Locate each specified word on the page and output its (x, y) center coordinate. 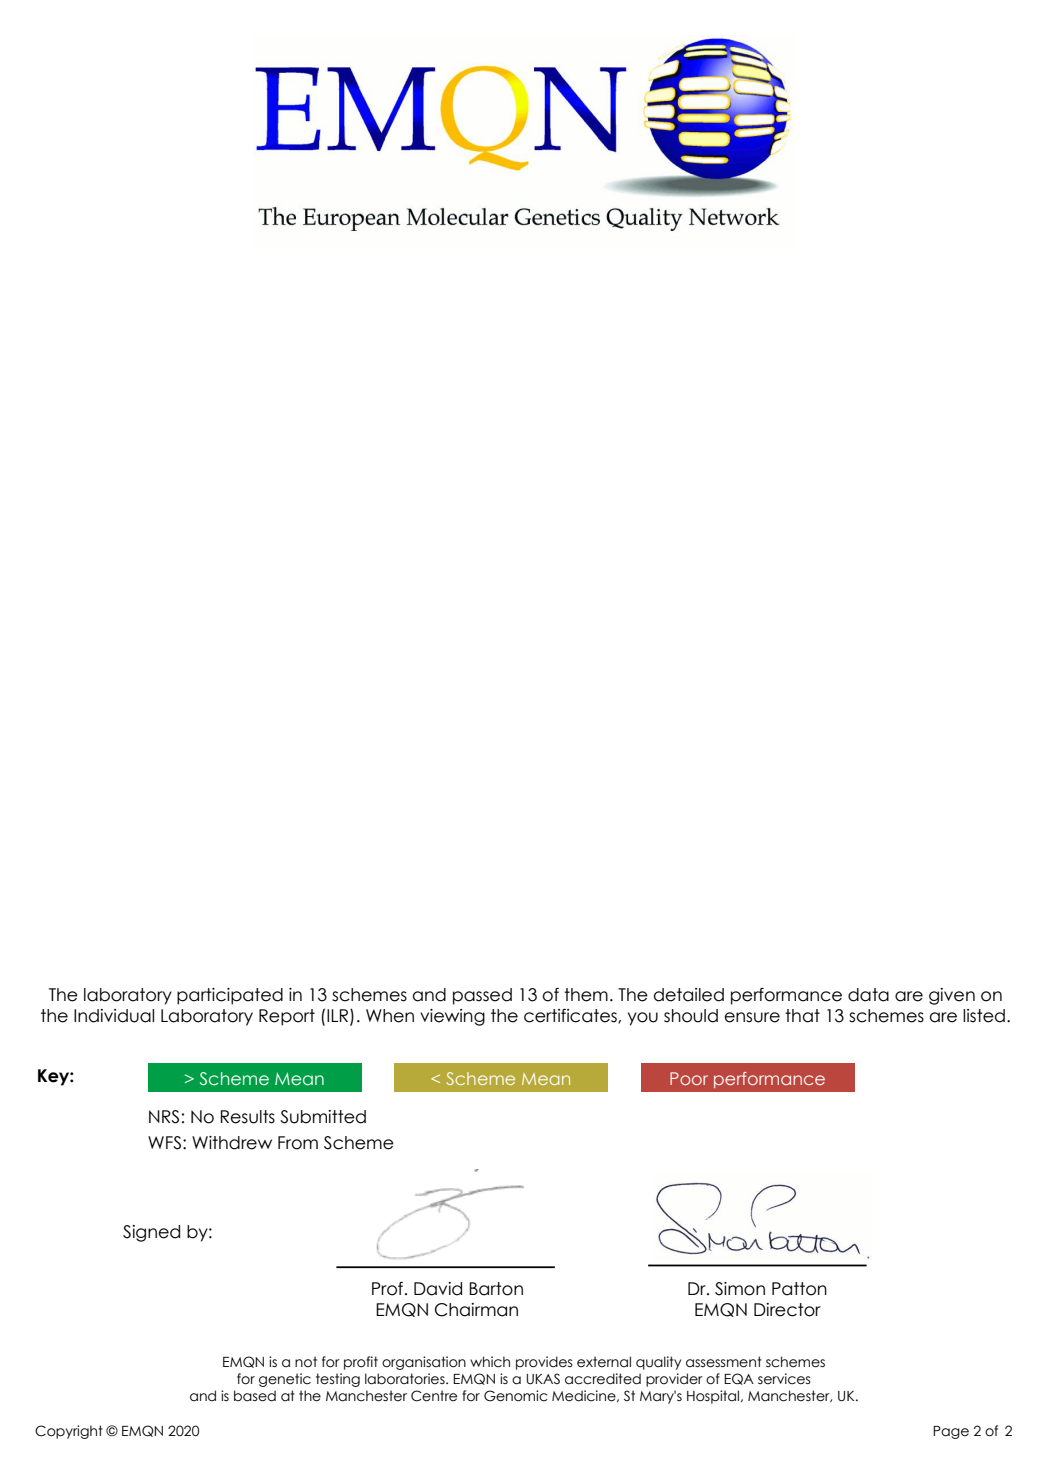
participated (230, 996)
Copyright (69, 1432)
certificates (571, 1016)
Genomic (516, 1396)
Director (787, 1310)
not (306, 1361)
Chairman (476, 1310)
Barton (496, 1289)
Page (951, 1432)
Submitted (323, 1117)
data (868, 995)
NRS (164, 1117)
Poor (689, 1078)
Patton (799, 1289)
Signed (151, 1233)
